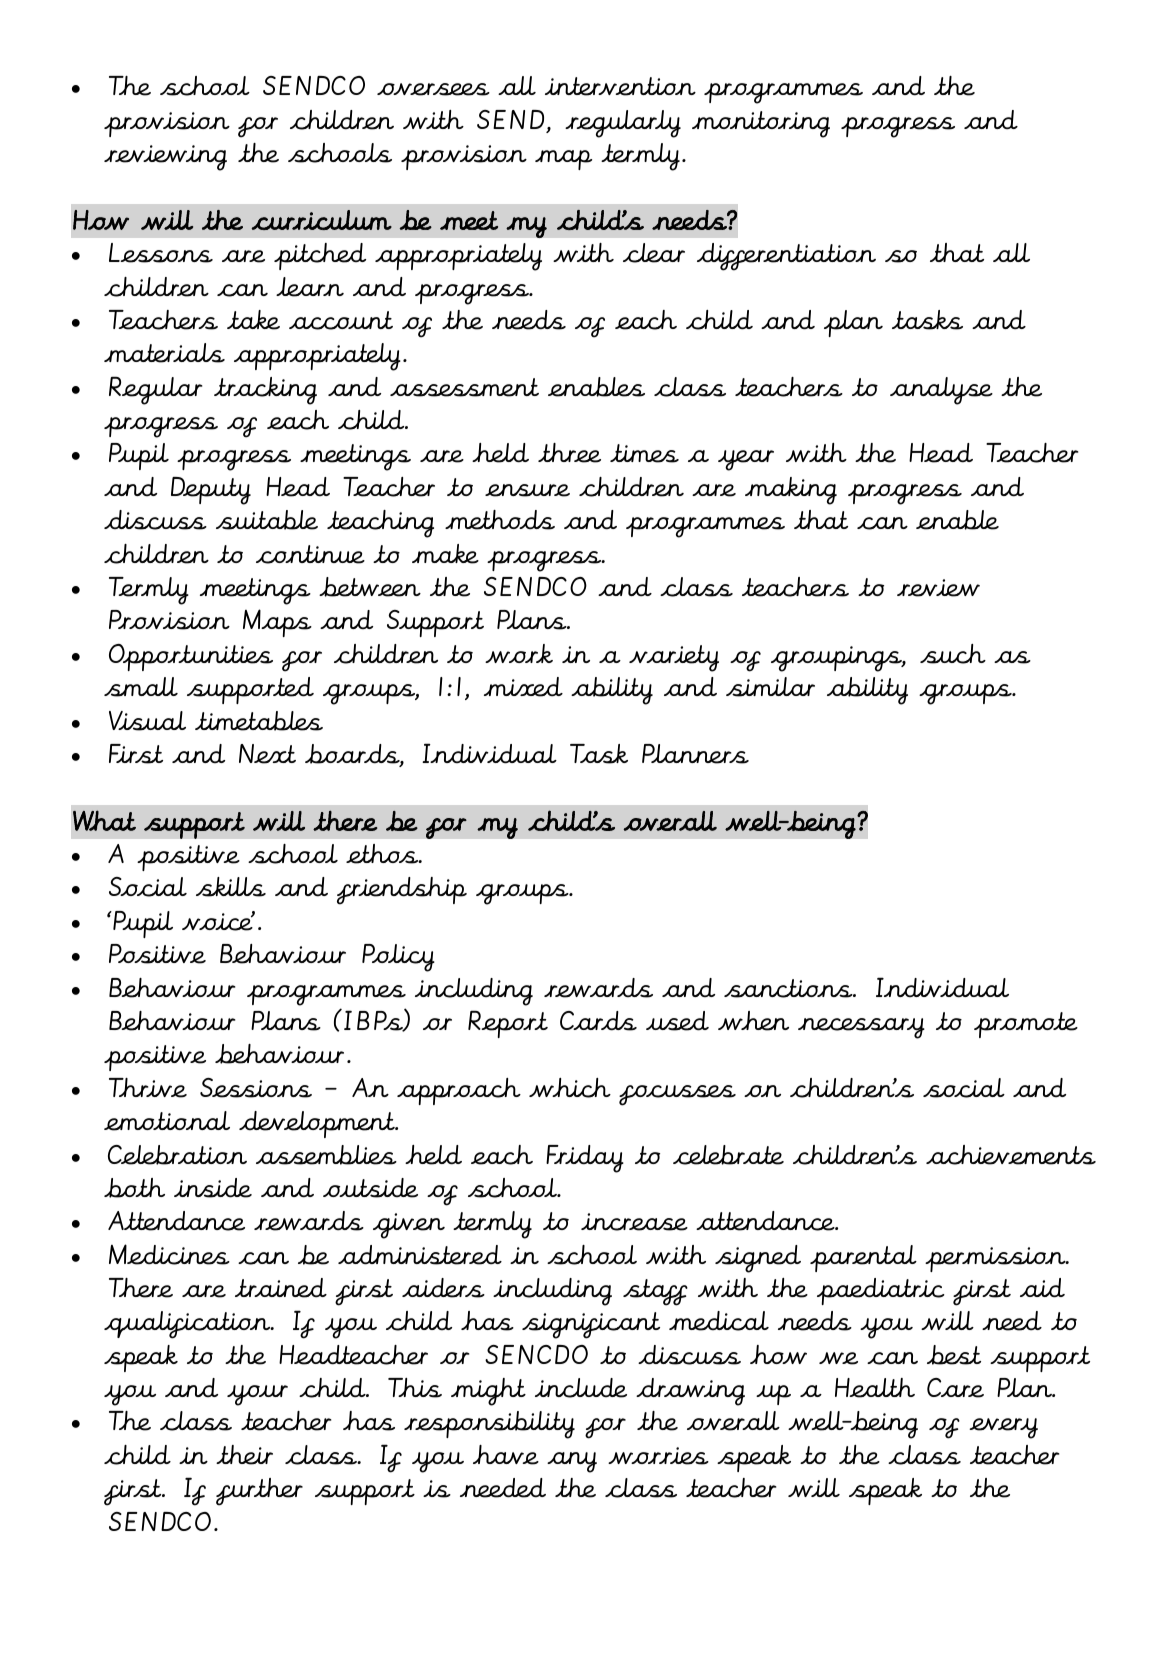  I want to click on curriculum, so click(321, 220).
